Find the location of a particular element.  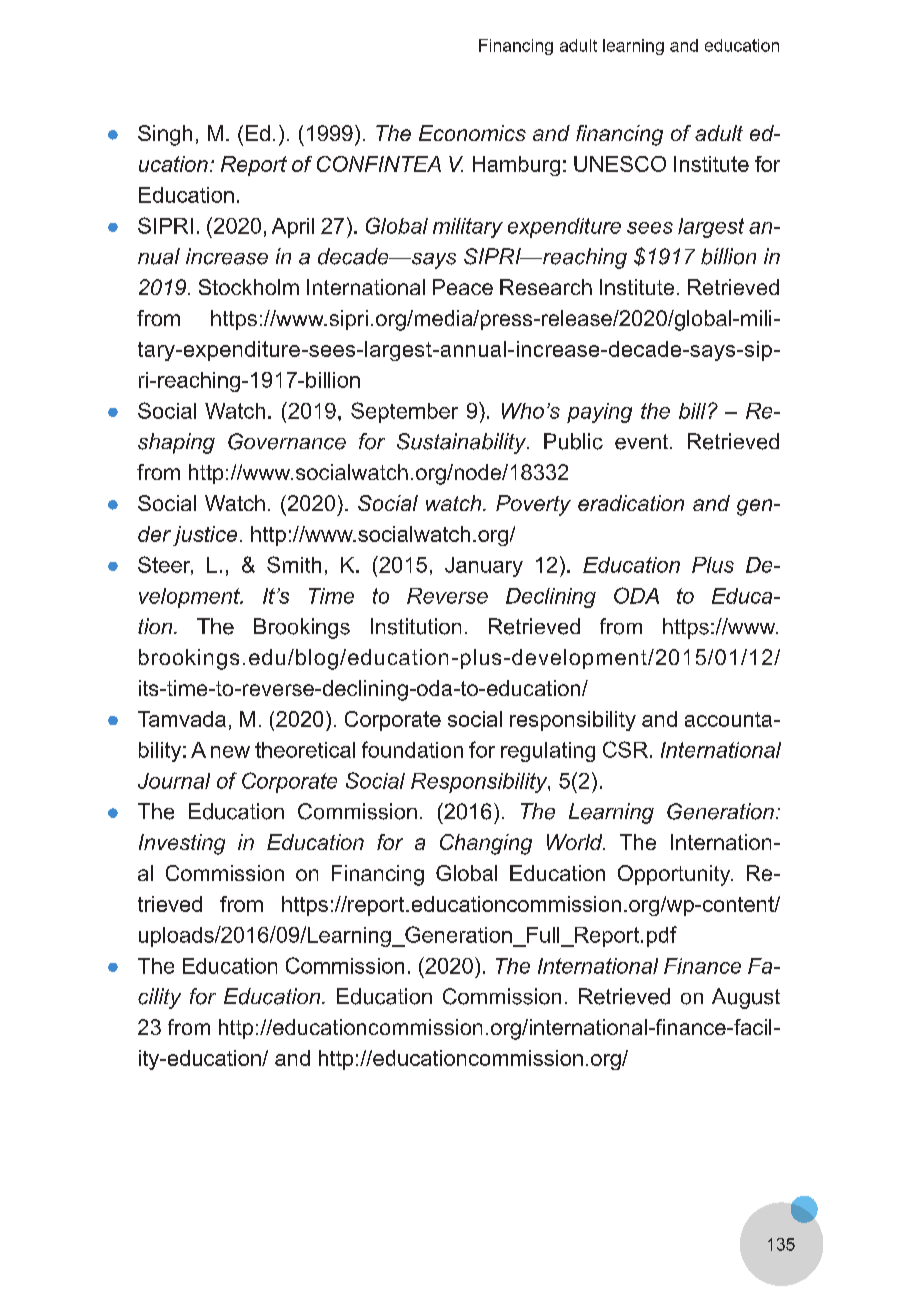

Singh is located at coordinates (165, 135).
